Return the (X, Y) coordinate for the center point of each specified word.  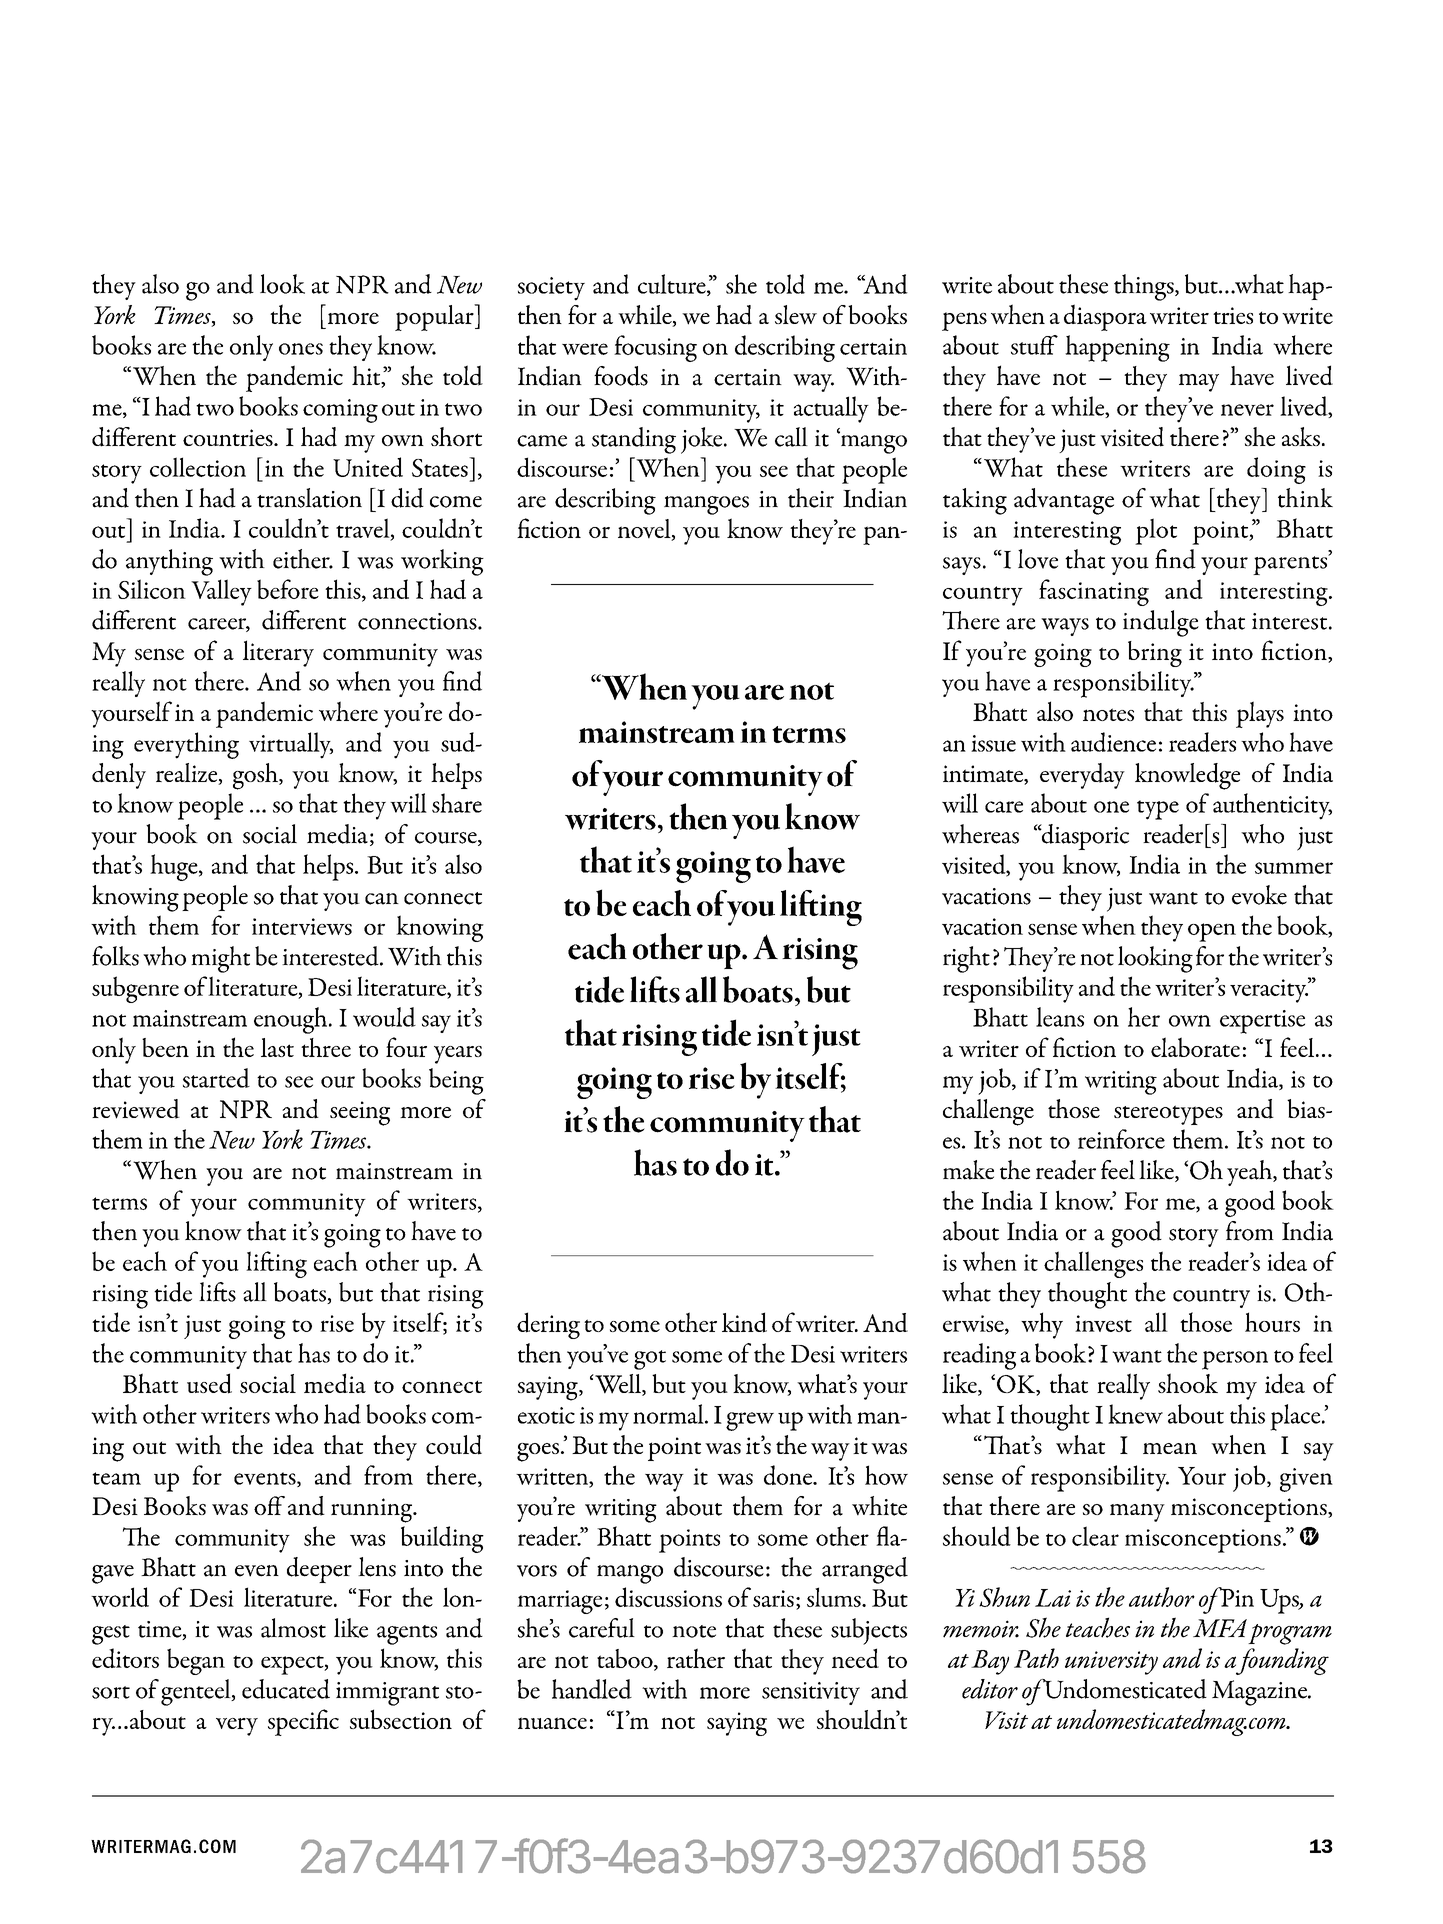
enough (292, 1020)
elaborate (1195, 1047)
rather (696, 1658)
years (458, 1055)
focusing (655, 348)
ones (301, 349)
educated (286, 1689)
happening (1117, 348)
